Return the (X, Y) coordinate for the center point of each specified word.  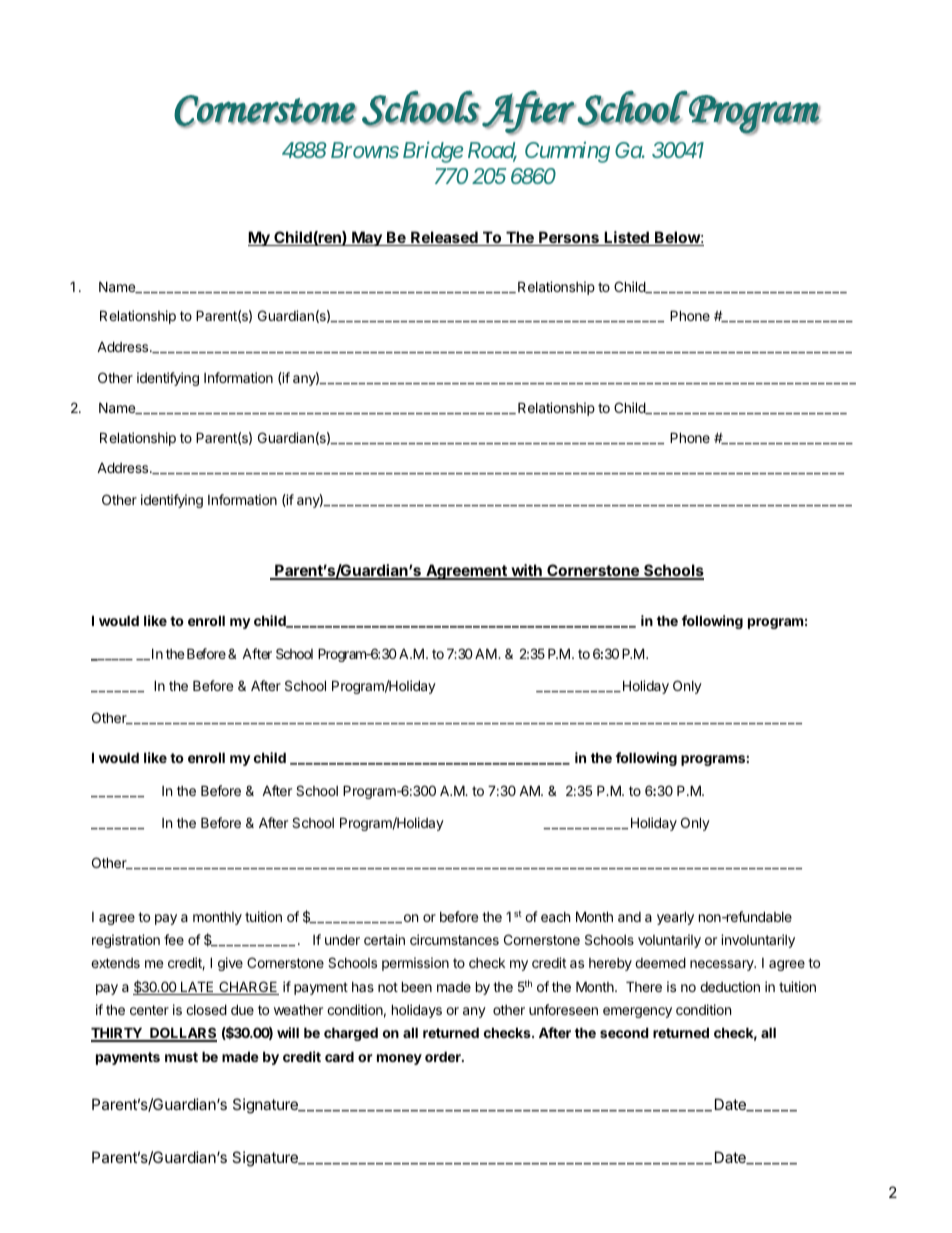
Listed (627, 238)
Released (444, 238)
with (526, 571)
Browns (365, 150)
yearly (675, 918)
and (629, 917)
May (367, 238)
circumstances (454, 939)
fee (174, 939)
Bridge (433, 152)
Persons (569, 238)
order (444, 1056)
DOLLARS (182, 1034)
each (556, 917)
